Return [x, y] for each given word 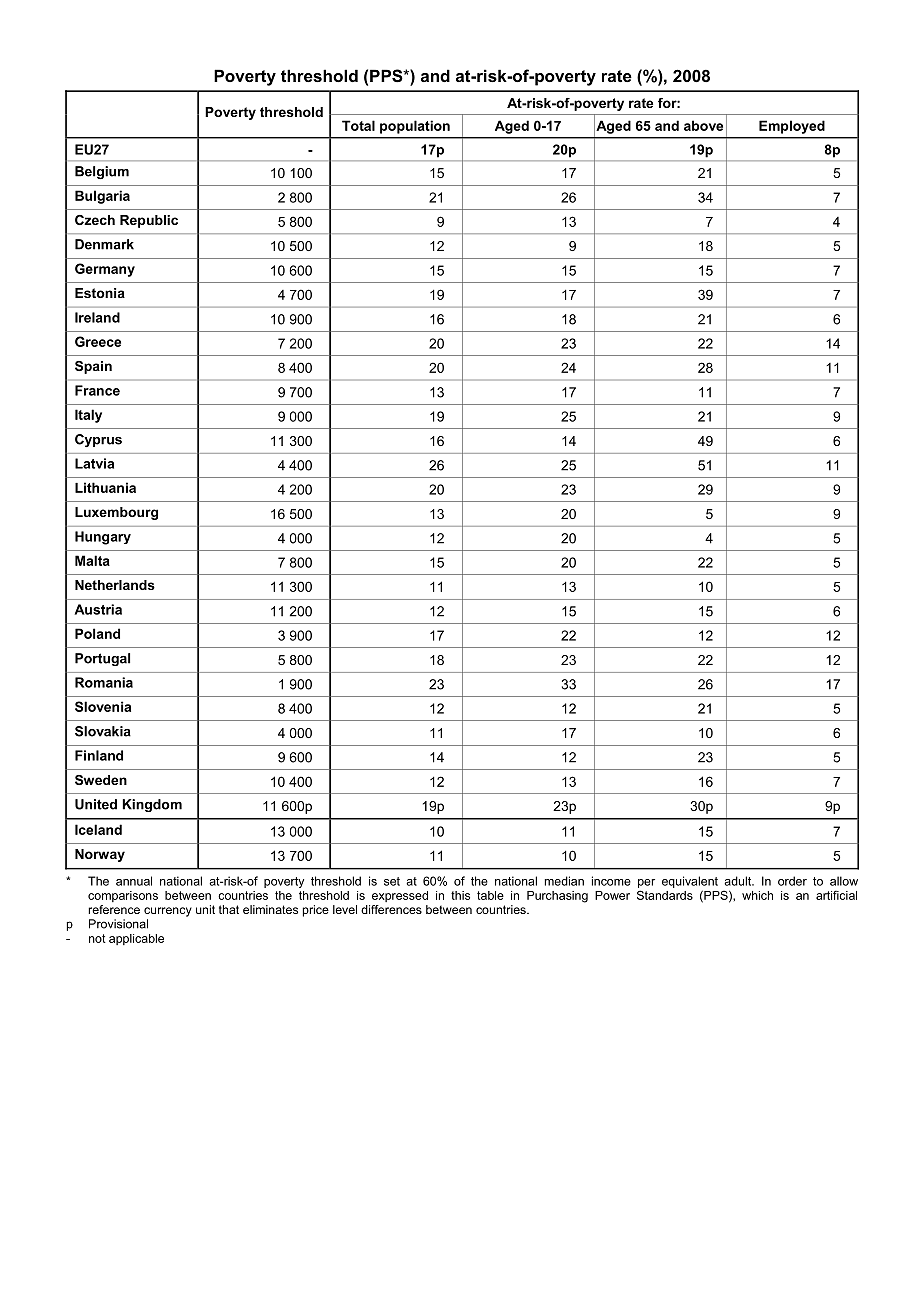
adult [739, 881]
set [392, 881]
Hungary [103, 538]
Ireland [97, 317]
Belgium [102, 172]
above [703, 125]
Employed [792, 127]
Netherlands [115, 585]
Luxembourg [116, 513]
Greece [98, 341]
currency [168, 912]
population [415, 127]
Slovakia [103, 731]
